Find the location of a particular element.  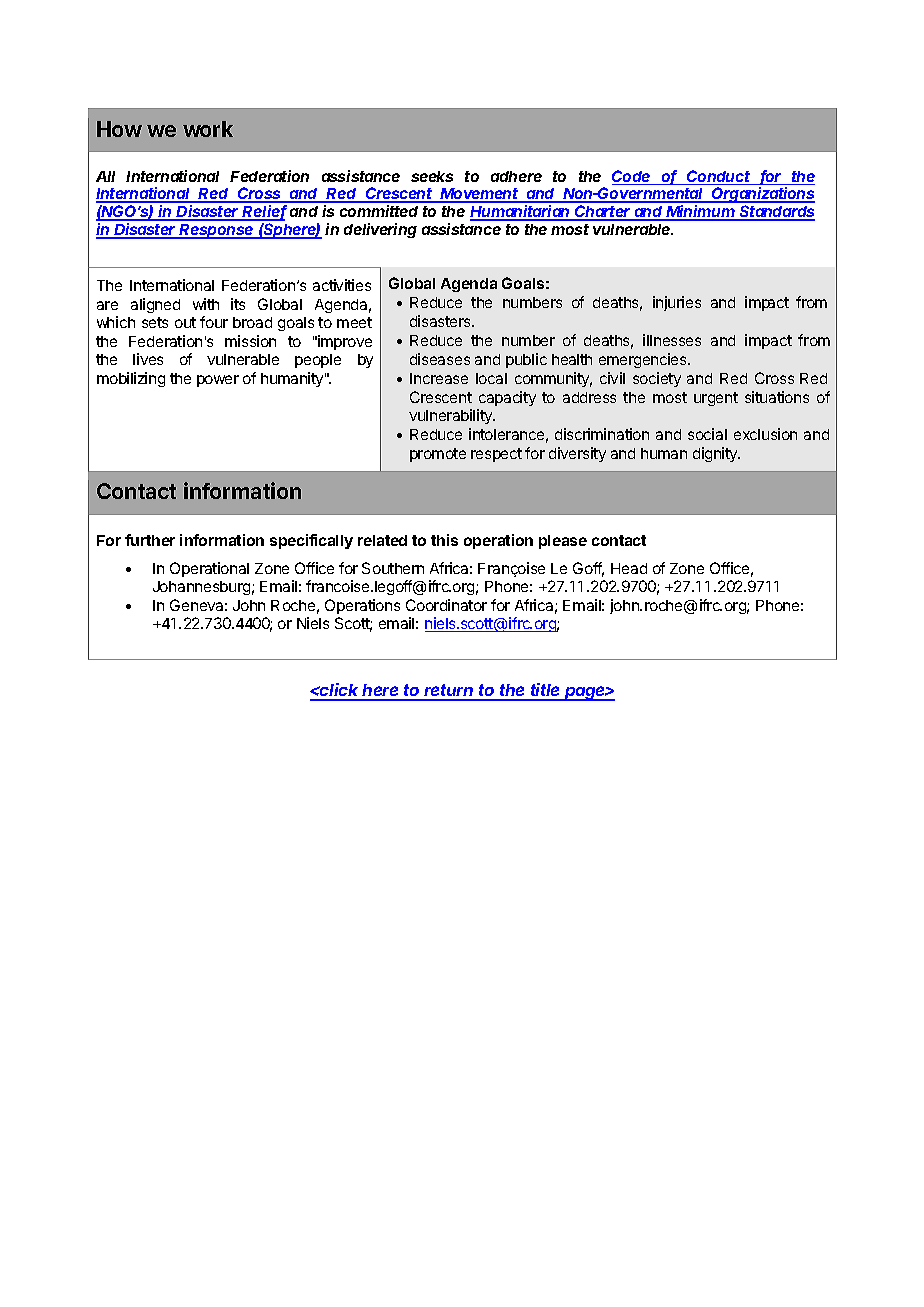

further is located at coordinates (150, 540).
